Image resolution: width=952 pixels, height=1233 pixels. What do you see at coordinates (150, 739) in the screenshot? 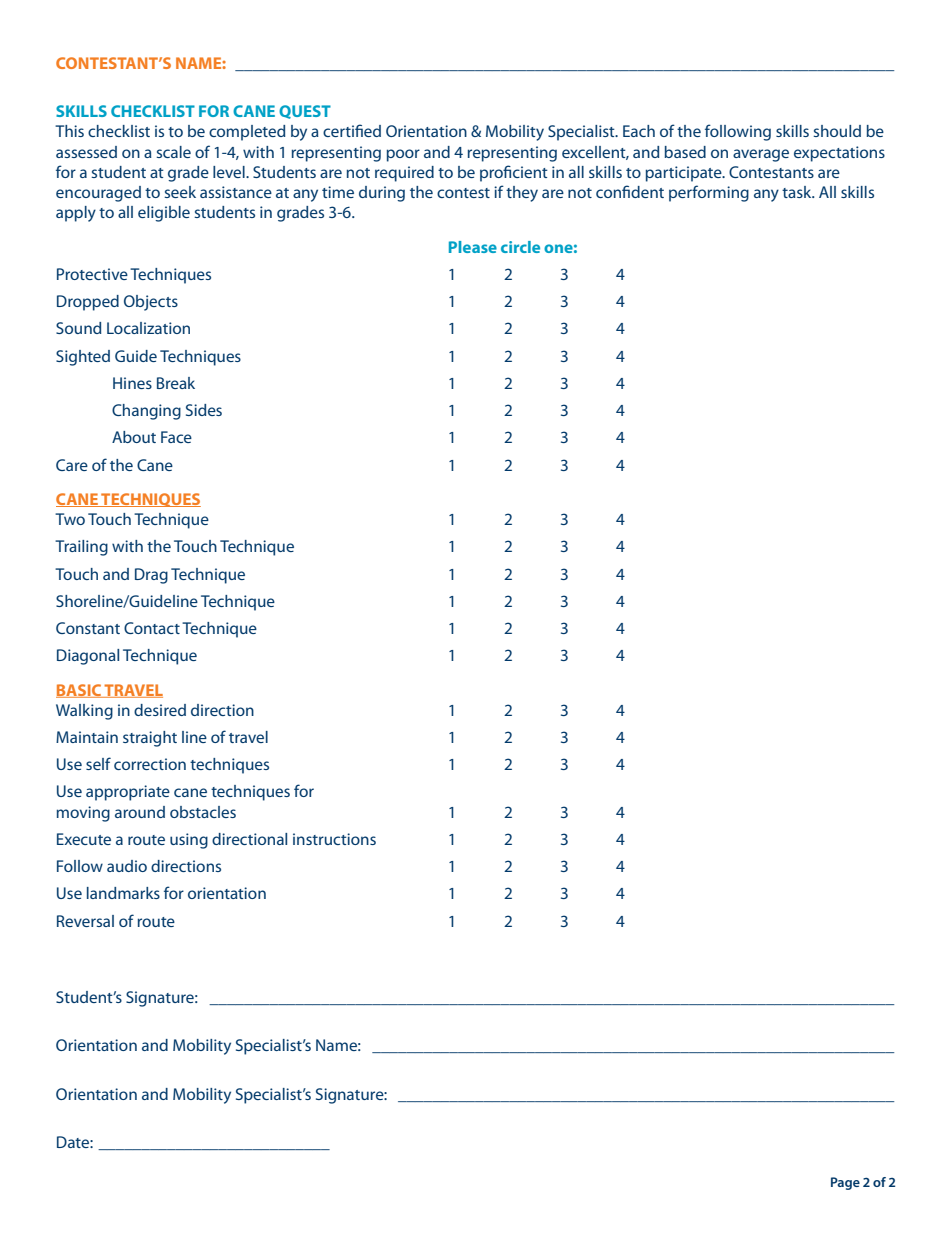
I see `straight` at bounding box center [150, 739].
